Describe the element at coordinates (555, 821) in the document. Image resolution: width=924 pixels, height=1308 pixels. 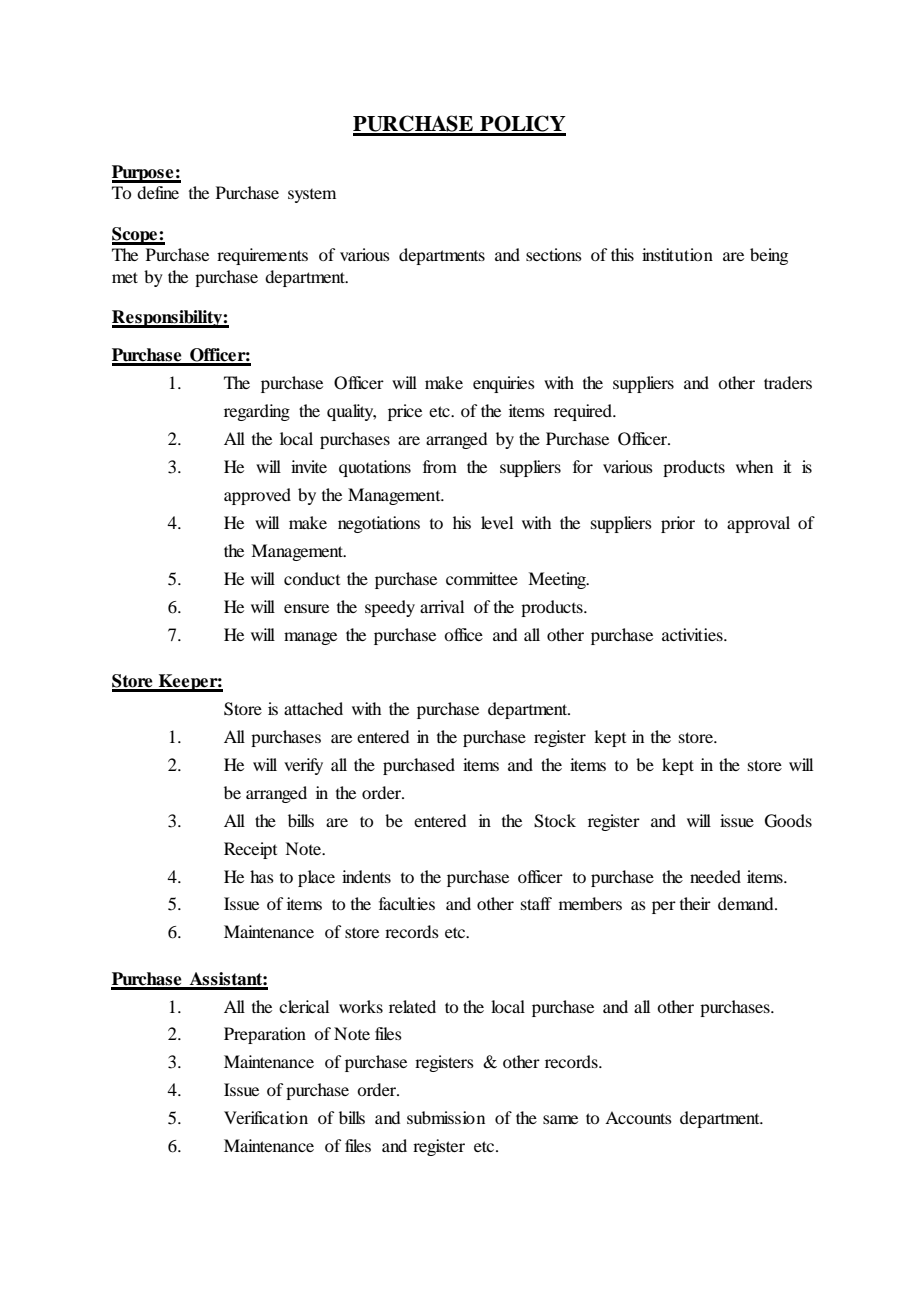
I see `Stock` at that location.
